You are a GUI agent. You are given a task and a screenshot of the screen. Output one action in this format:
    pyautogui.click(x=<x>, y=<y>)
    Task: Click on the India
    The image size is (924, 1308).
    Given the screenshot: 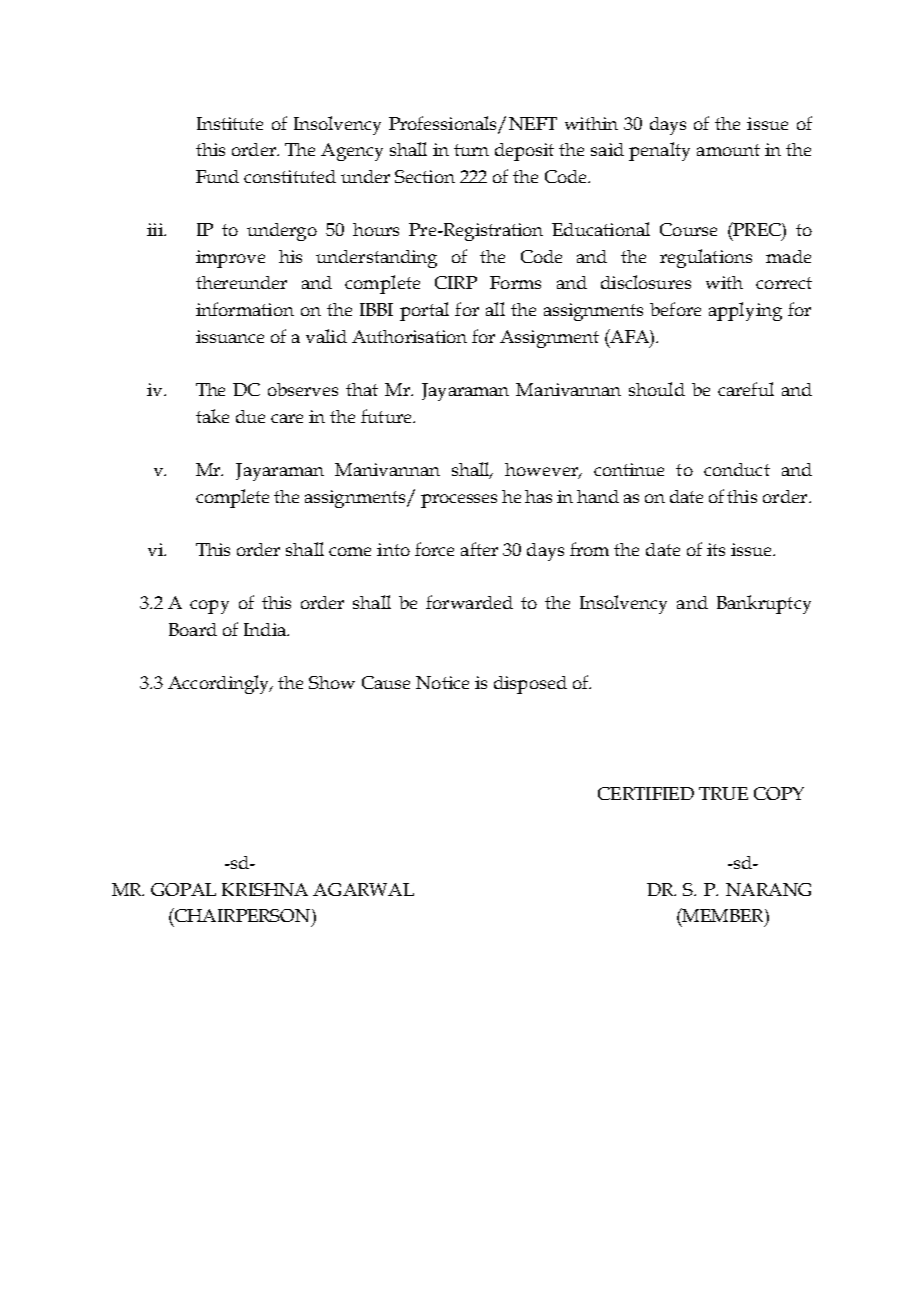 What is the action you would take?
    pyautogui.click(x=266, y=629)
